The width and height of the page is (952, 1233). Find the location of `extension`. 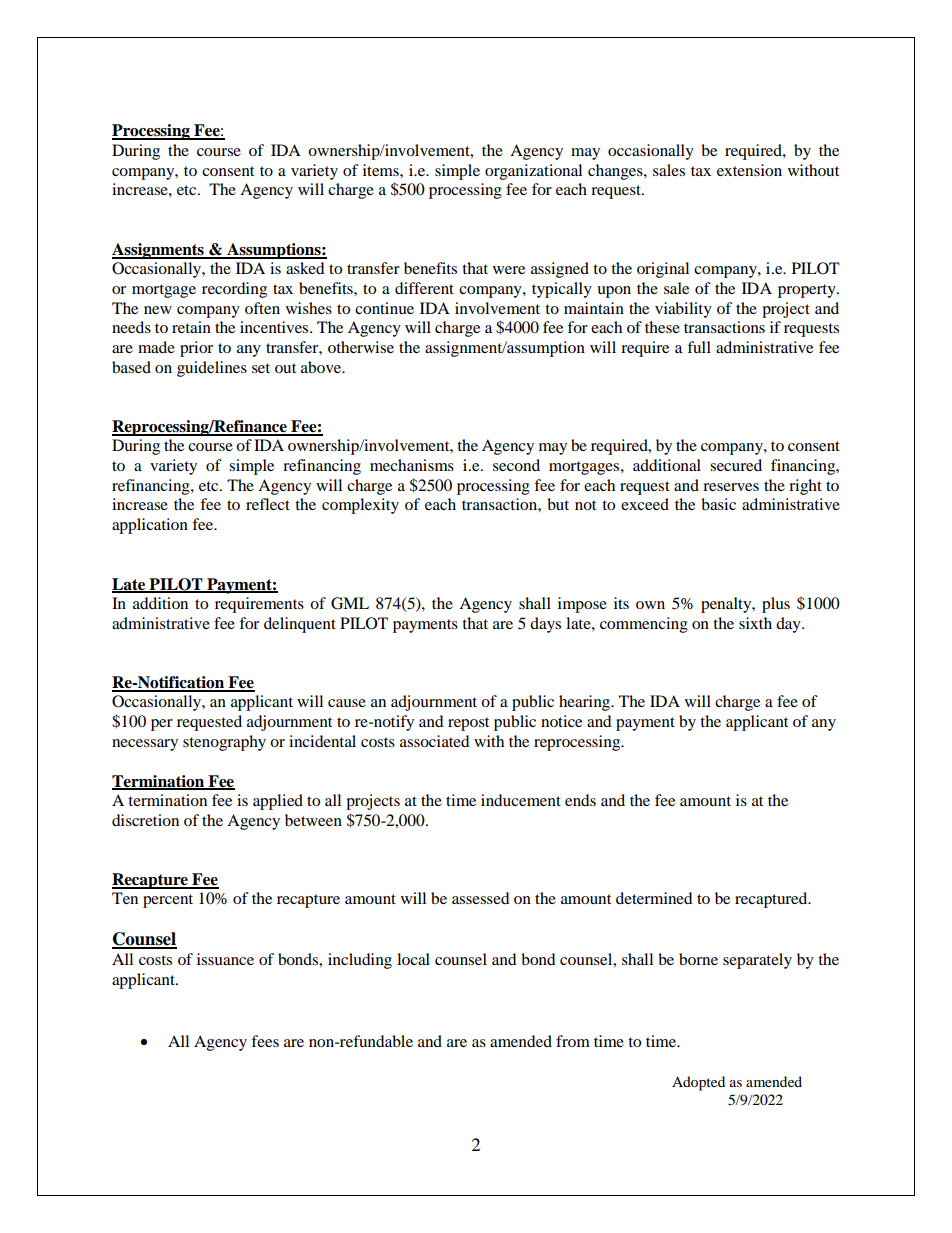

extension is located at coordinates (749, 170).
